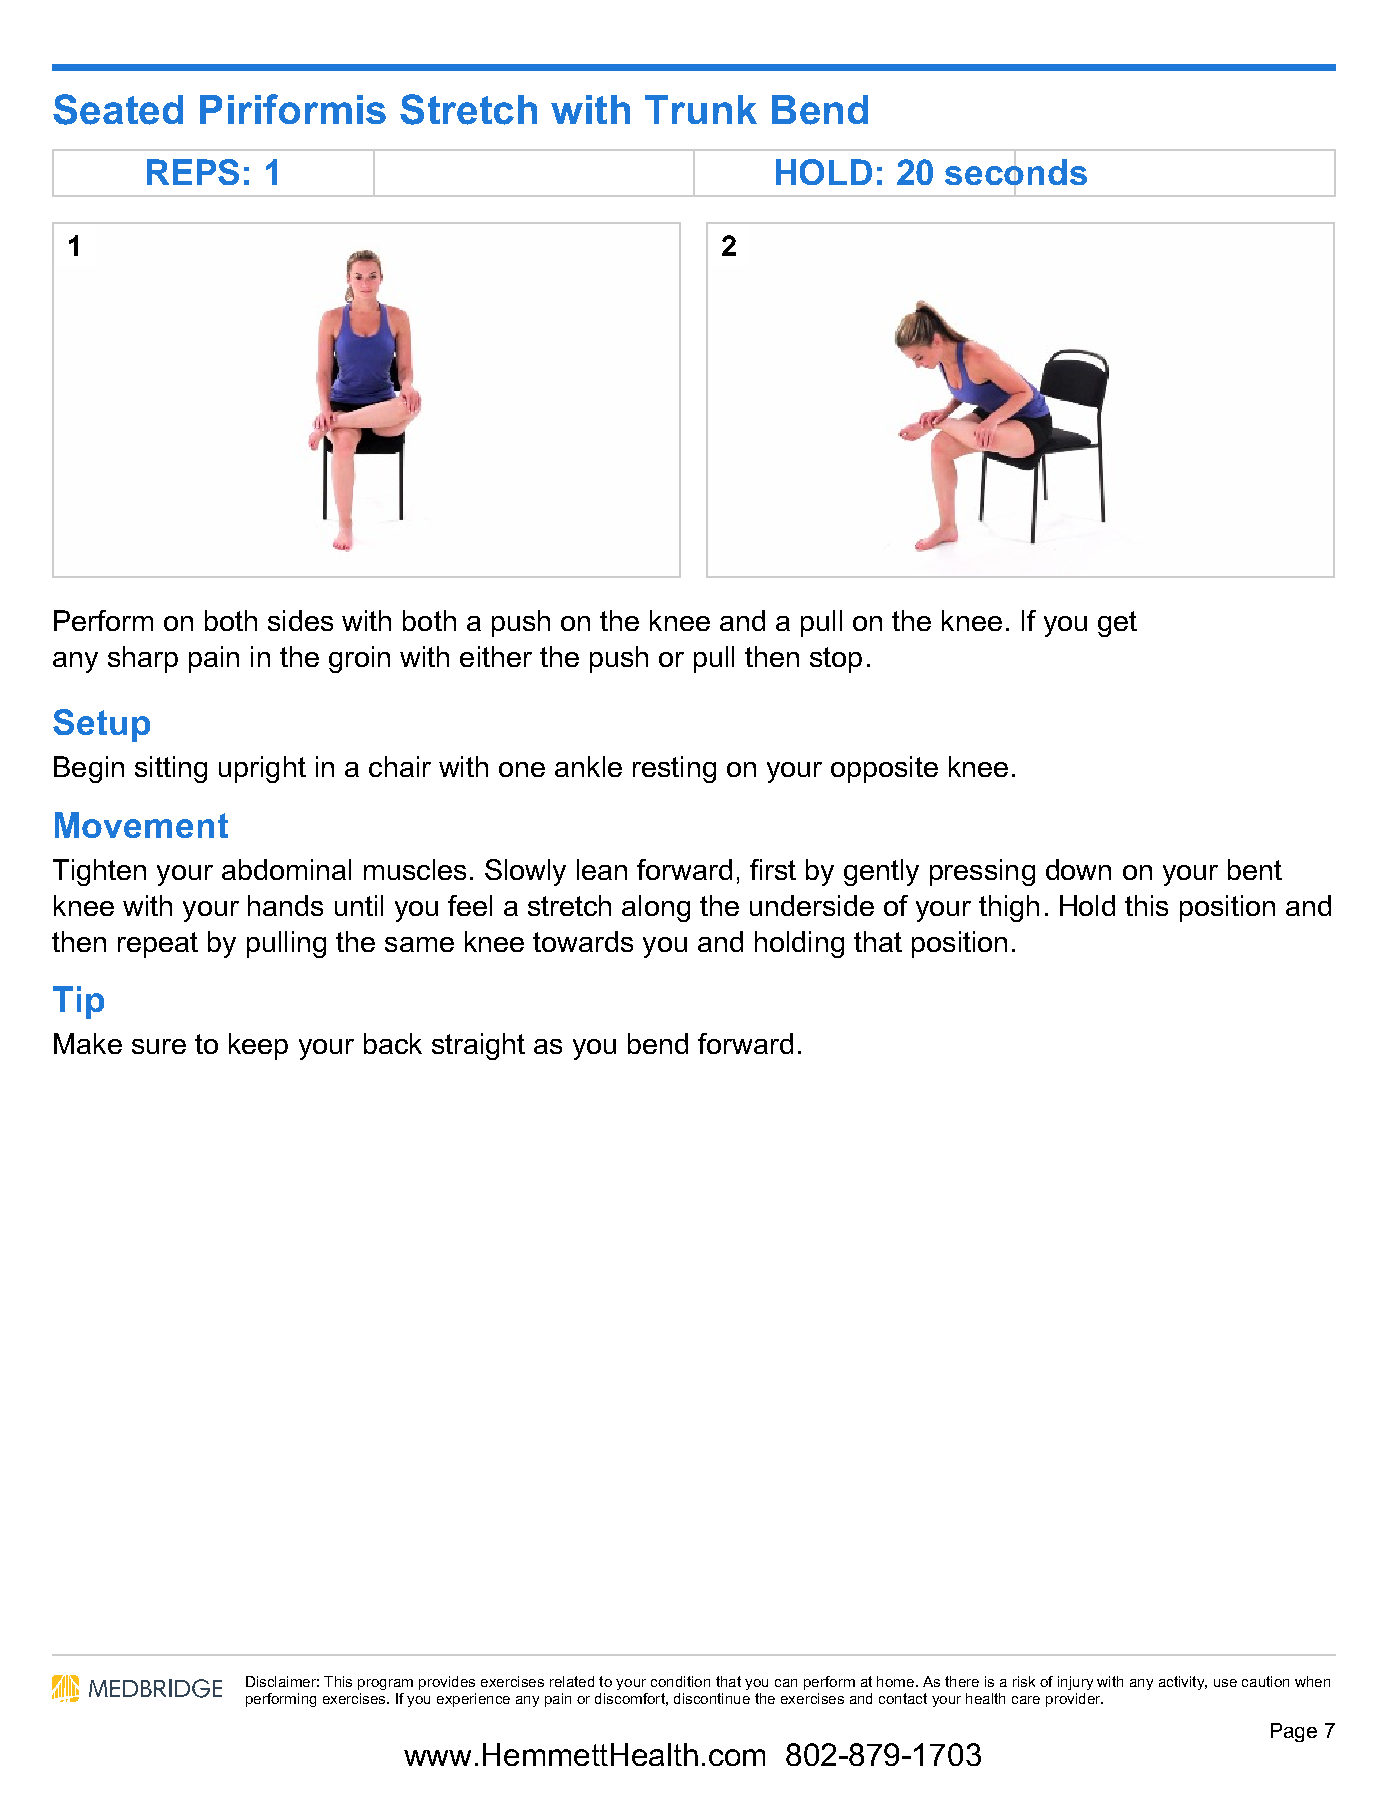 The height and width of the screenshot is (1796, 1388). Describe the element at coordinates (1078, 869) in the screenshot. I see `down` at that location.
